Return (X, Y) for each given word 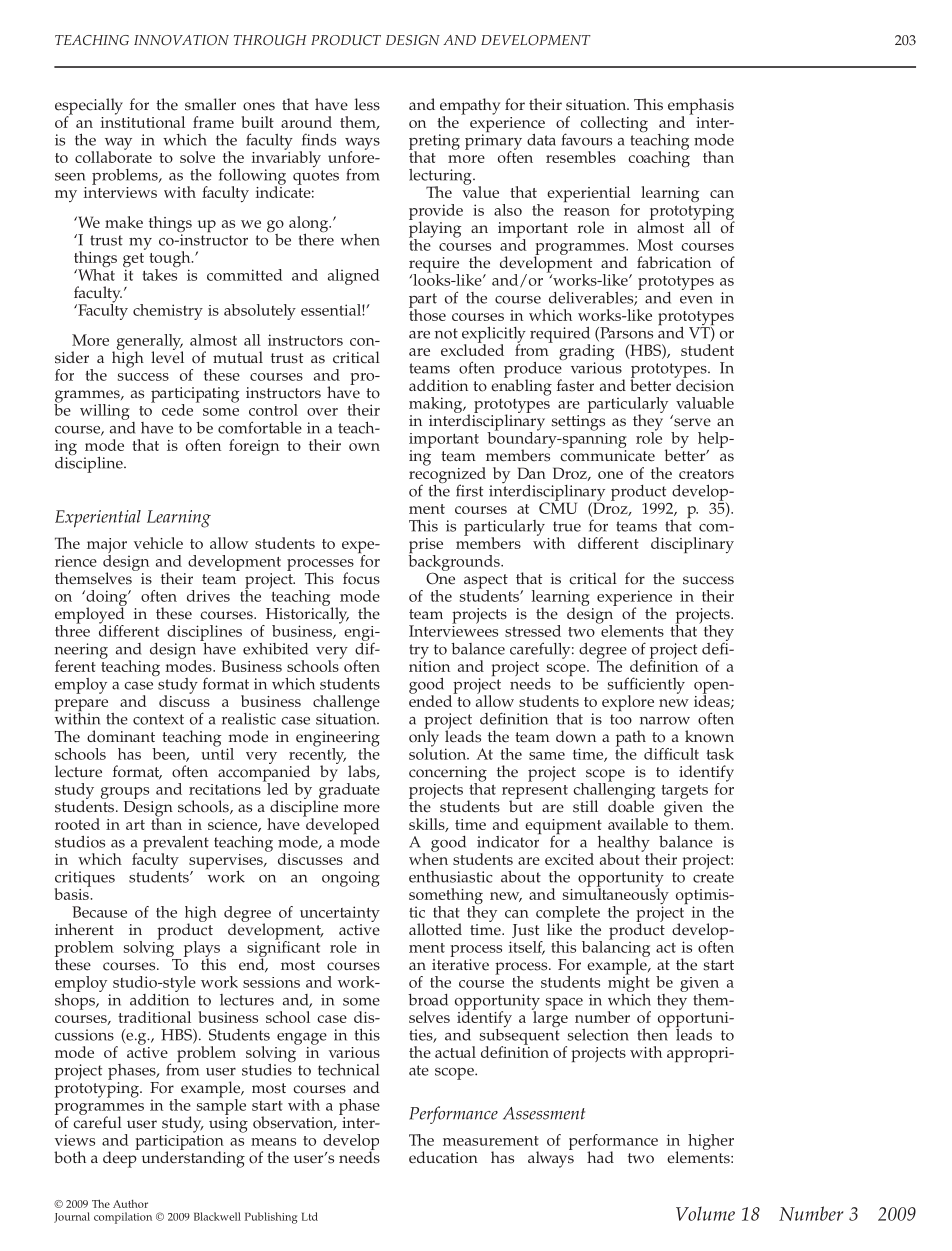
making (437, 405)
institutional (143, 121)
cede (177, 410)
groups (126, 794)
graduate (349, 791)
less (367, 104)
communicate (607, 456)
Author (130, 1203)
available (638, 823)
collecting (614, 124)
